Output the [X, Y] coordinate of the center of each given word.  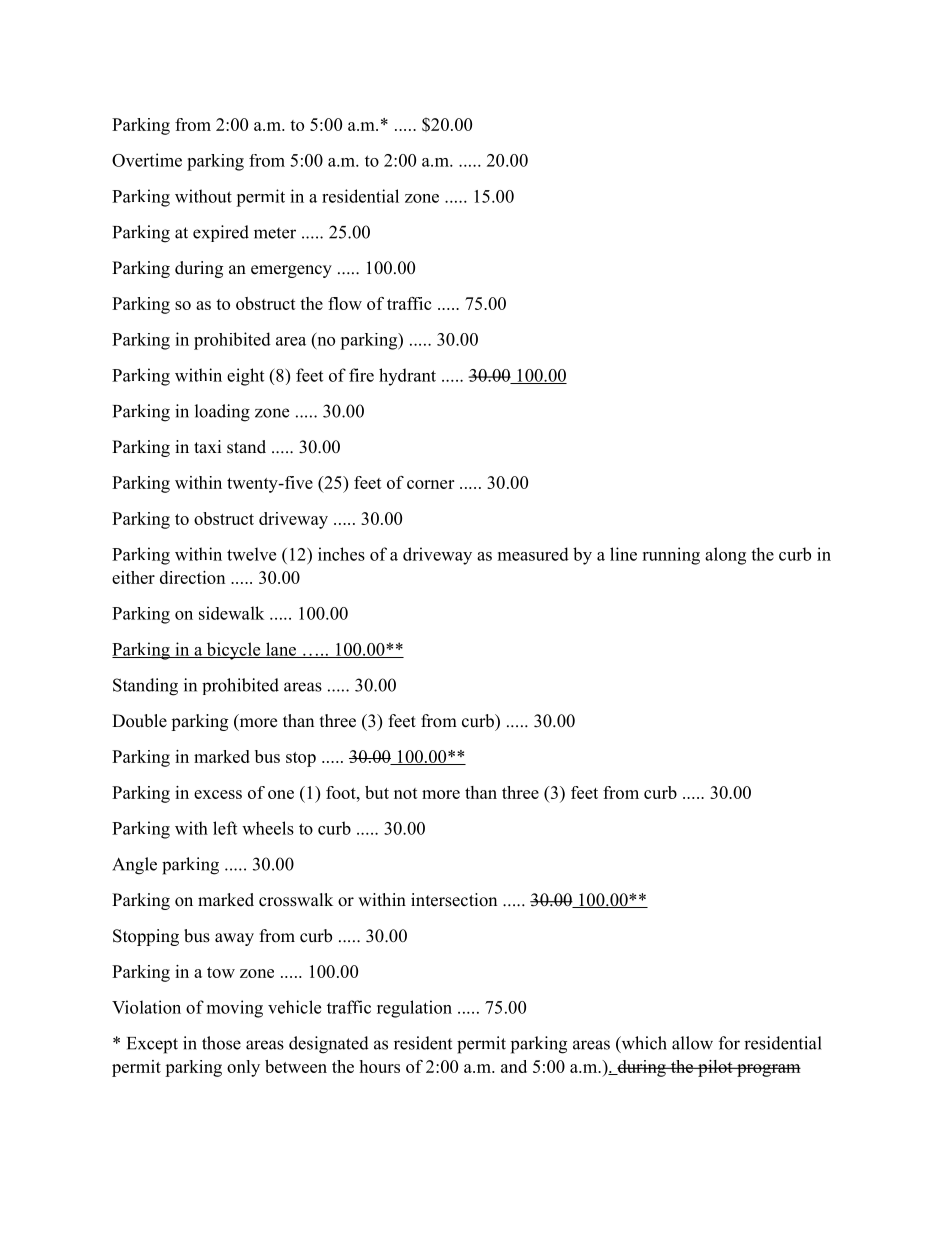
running [671, 556]
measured [533, 554]
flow [345, 303]
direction [192, 577]
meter [275, 233]
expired [221, 233]
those [221, 1043]
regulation [414, 1009]
